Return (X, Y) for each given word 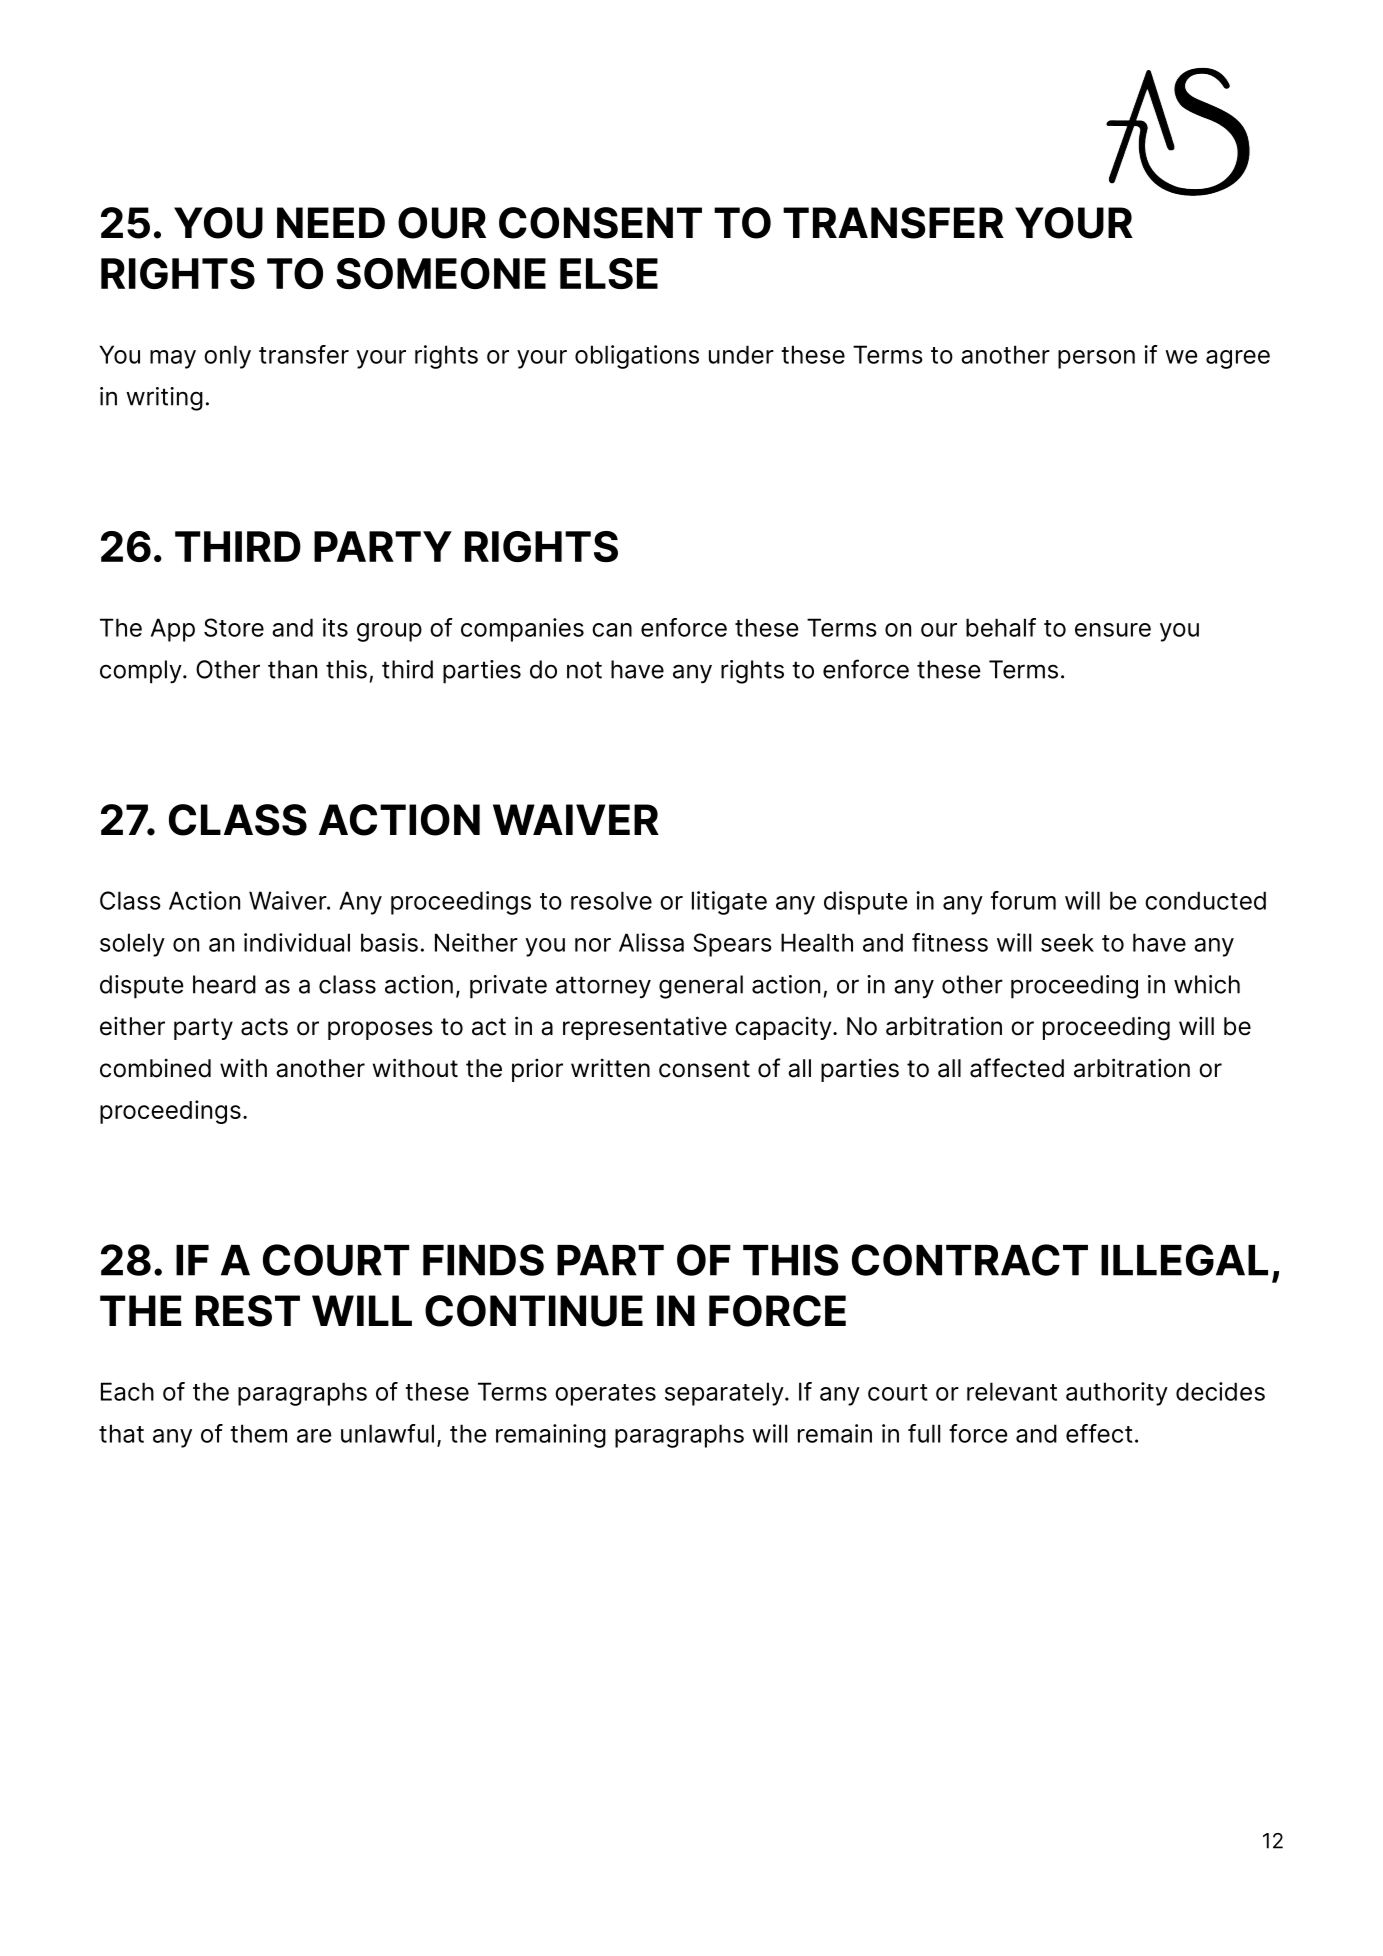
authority (1117, 1394)
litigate (729, 903)
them (258, 1433)
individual (297, 942)
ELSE (609, 273)
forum (1023, 900)
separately (725, 1394)
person (1096, 359)
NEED (331, 222)
